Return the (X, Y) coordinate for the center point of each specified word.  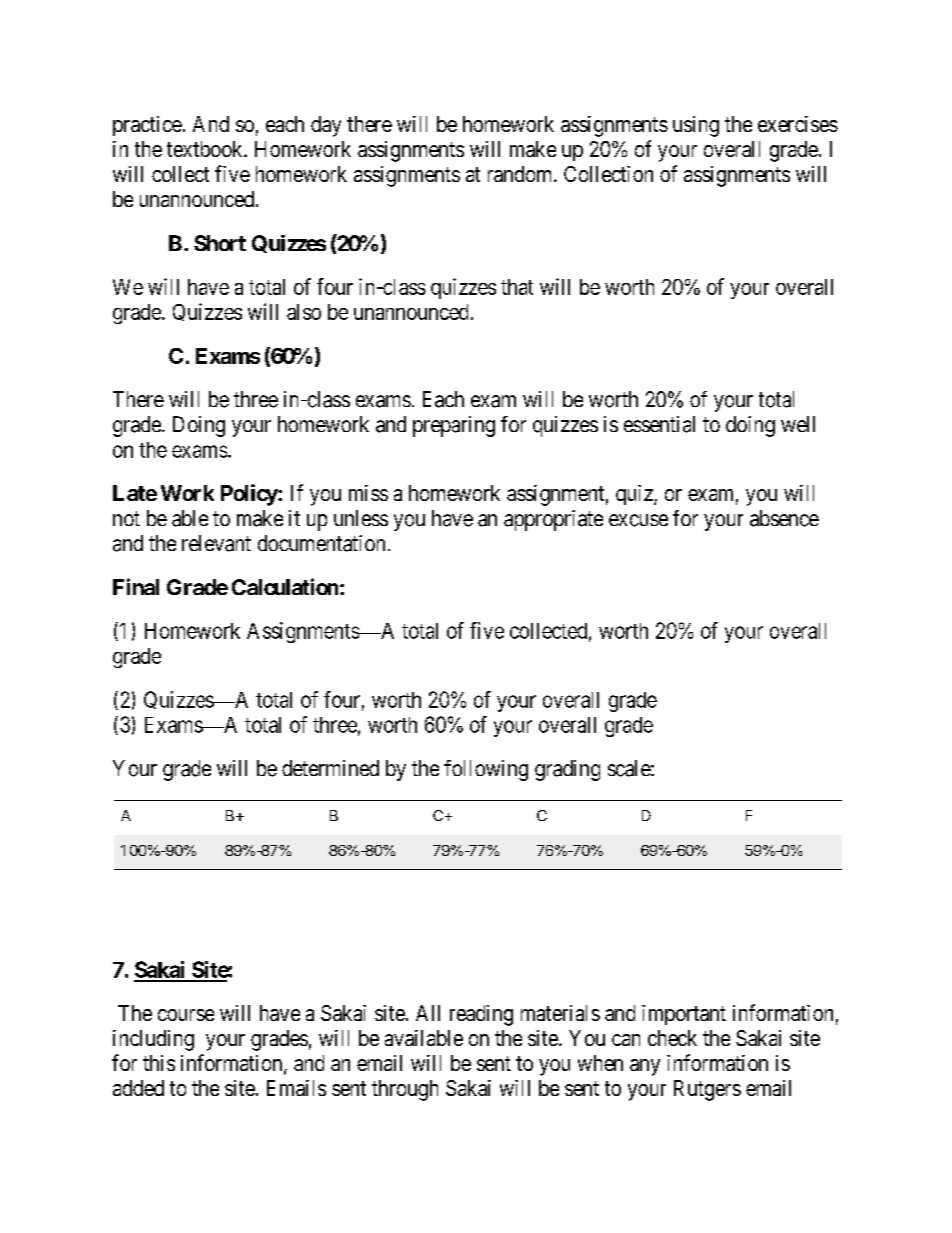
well (798, 424)
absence (784, 518)
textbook (206, 149)
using (696, 126)
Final (136, 586)
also (304, 312)
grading (567, 770)
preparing (454, 426)
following (486, 770)
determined (330, 768)
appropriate (553, 520)
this (159, 1063)
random (521, 174)
